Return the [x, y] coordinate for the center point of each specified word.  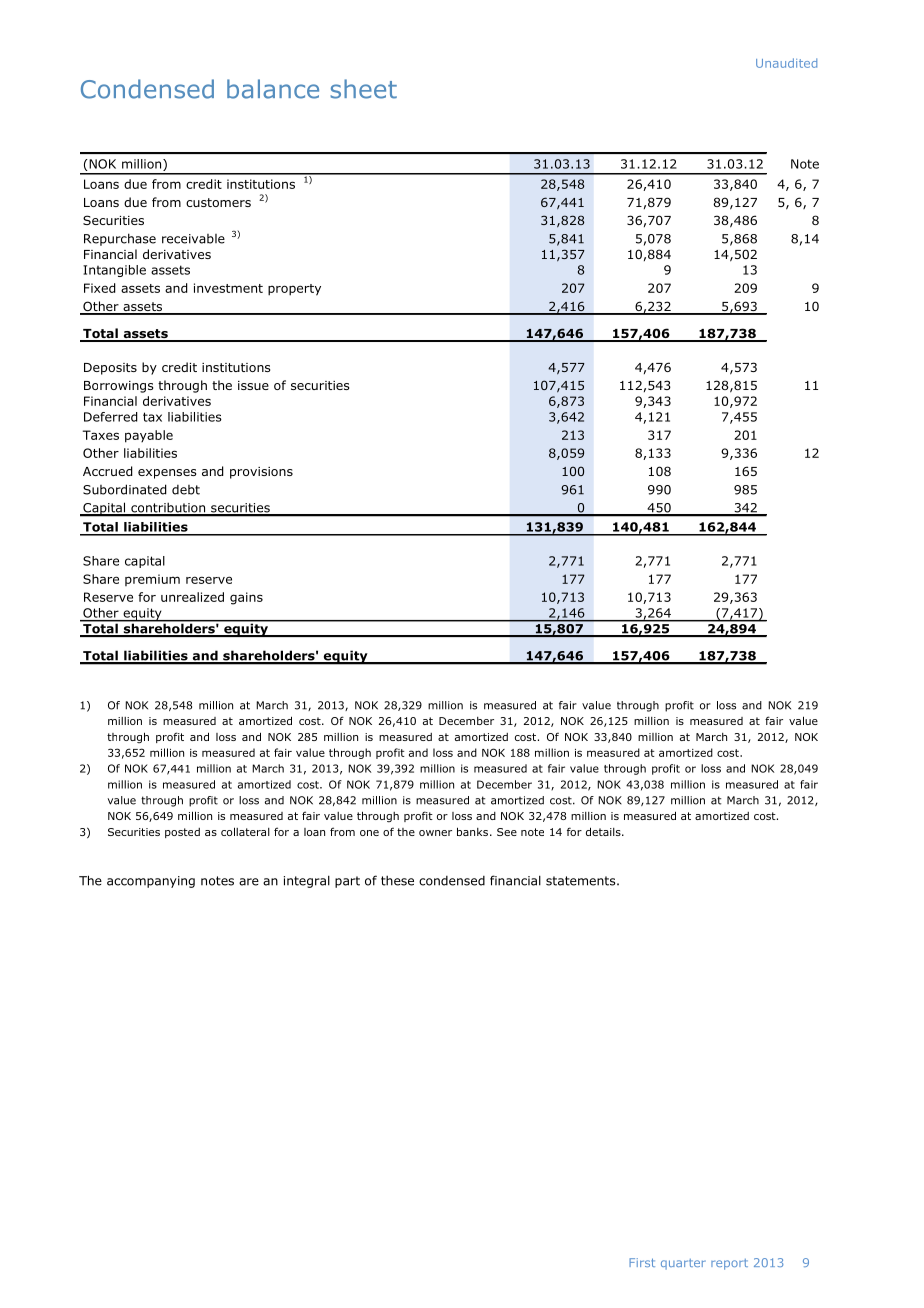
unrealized [192, 597]
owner [435, 833]
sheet [363, 89]
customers [218, 202]
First [642, 1262]
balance [273, 89]
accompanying [151, 882]
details [604, 831]
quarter [683, 1264]
